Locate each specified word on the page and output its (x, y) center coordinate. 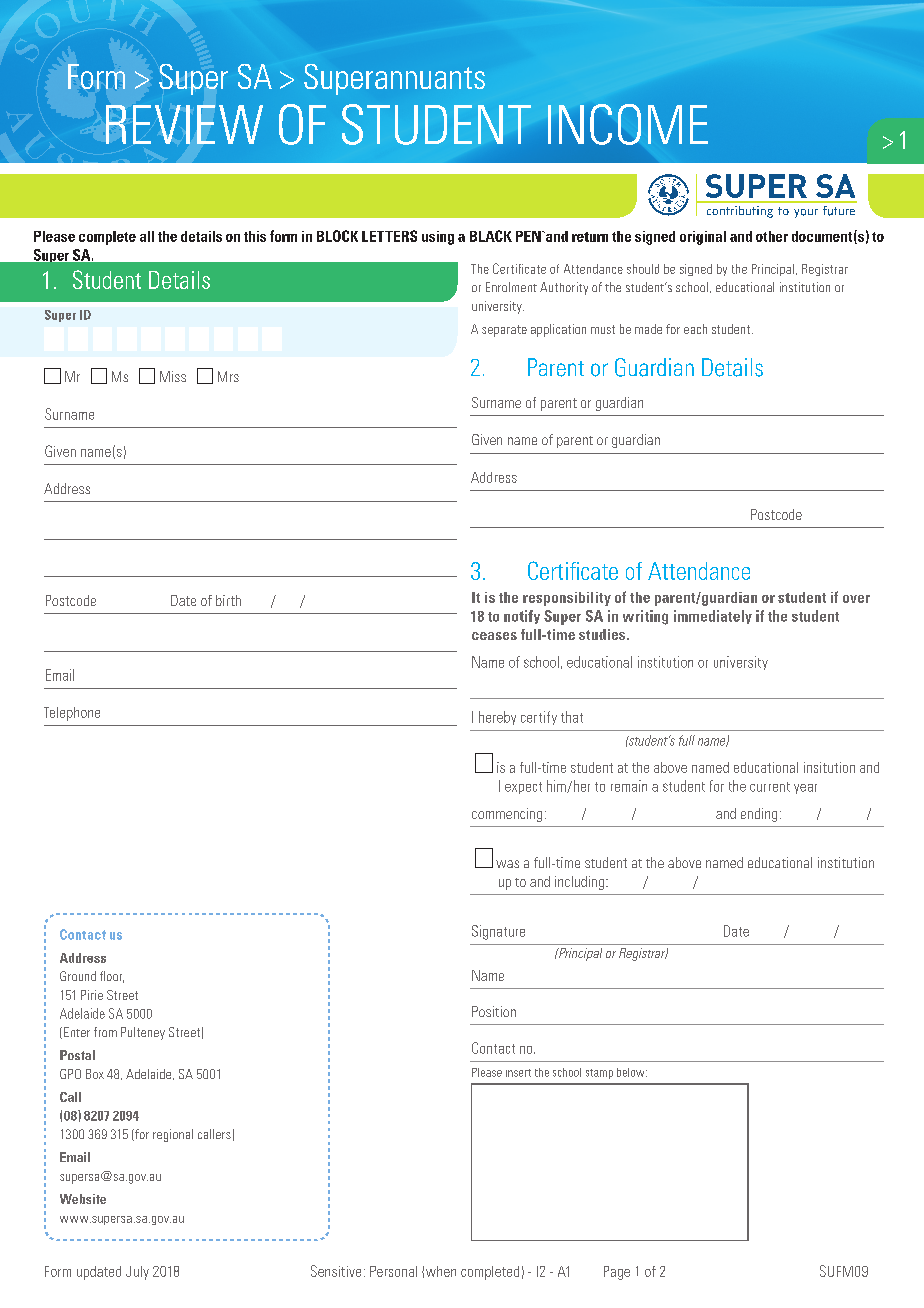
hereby (497, 718)
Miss (173, 376)
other (772, 236)
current (770, 787)
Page (617, 1273)
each (695, 329)
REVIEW (184, 124)
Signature (498, 932)
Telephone (72, 714)
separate (504, 331)
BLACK (491, 236)
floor (112, 977)
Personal (393, 1271)
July (137, 1273)
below (632, 1072)
